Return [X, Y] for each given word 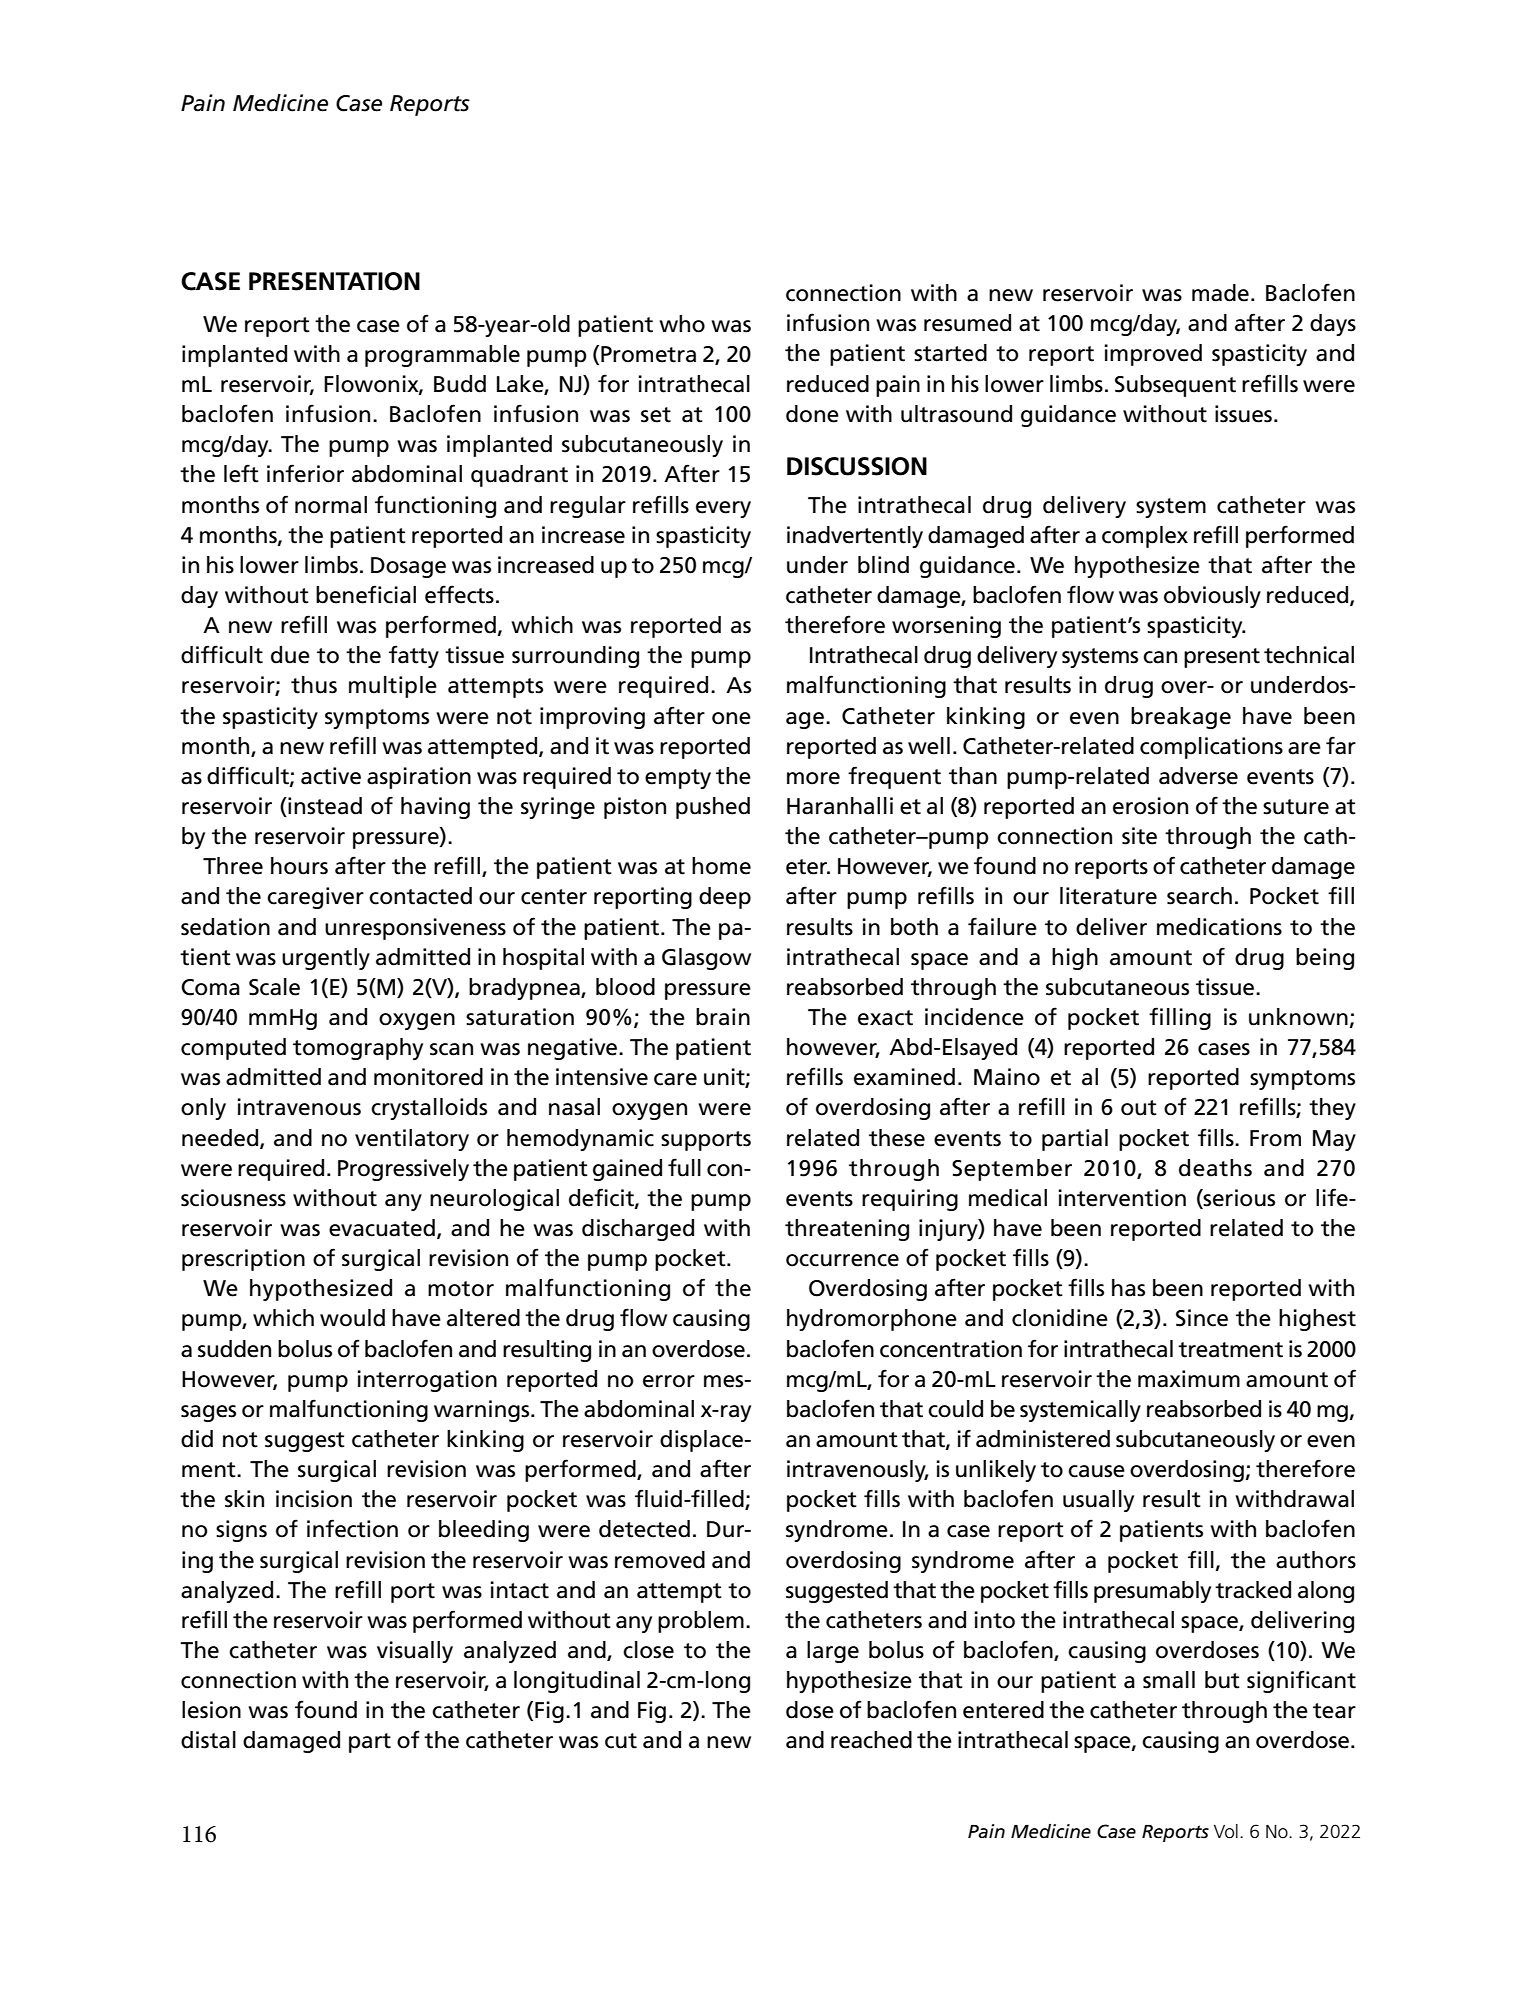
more [813, 778]
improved [1153, 355]
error [669, 1381]
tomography [358, 1049]
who [682, 324]
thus [314, 685]
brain [723, 1017]
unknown [1299, 1018]
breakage [1181, 718]
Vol [1226, 1831]
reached [871, 1740]
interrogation [427, 1381]
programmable [442, 356]
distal [208, 1740]
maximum [1189, 1379]
